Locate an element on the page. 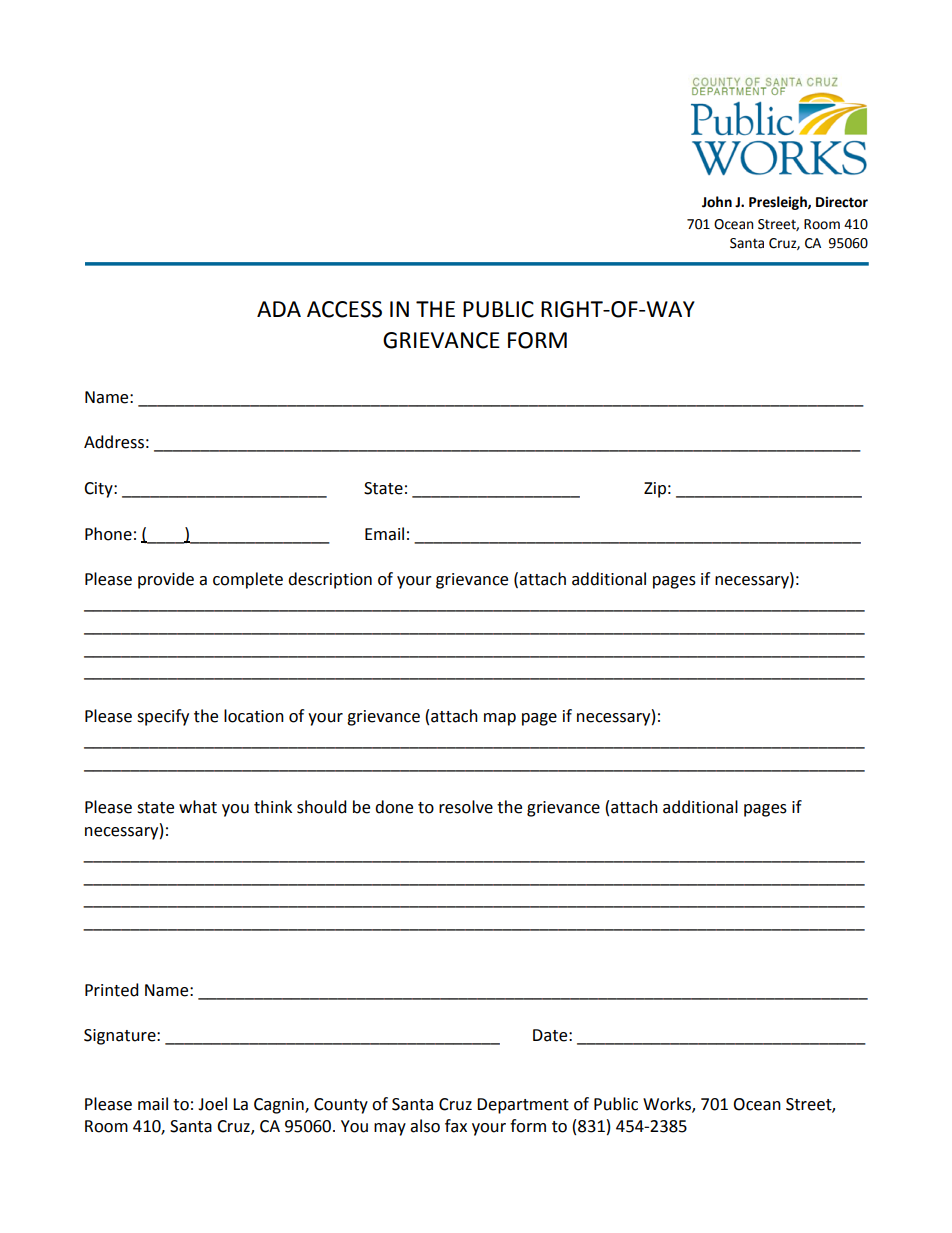  ACCESS is located at coordinates (344, 309).
